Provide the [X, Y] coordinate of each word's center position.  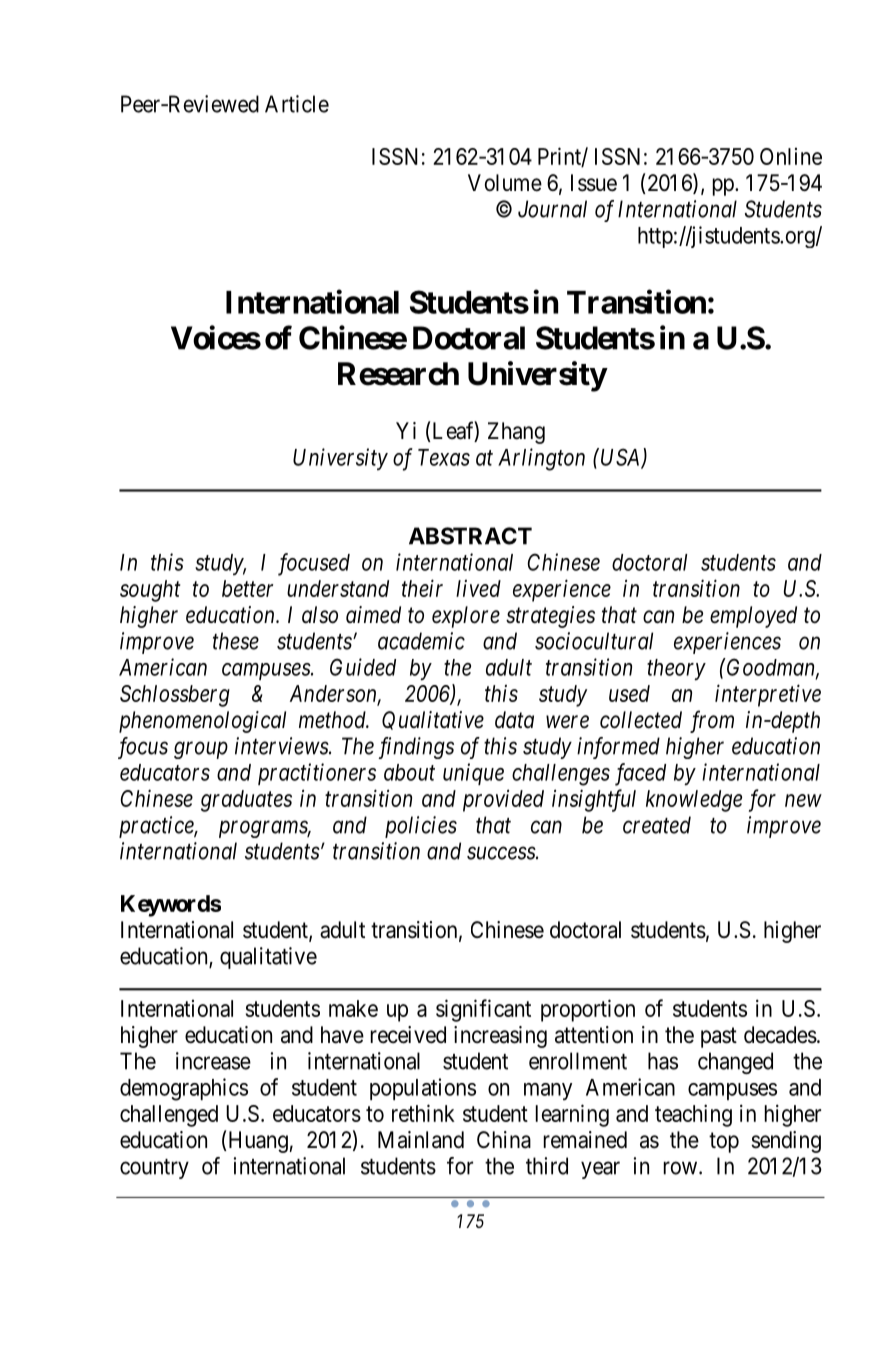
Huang [258, 1142]
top [724, 1142]
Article [297, 104]
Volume [505, 183]
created [657, 825]
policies [421, 827]
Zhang [516, 433]
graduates [246, 801]
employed [753, 617]
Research [398, 374]
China [504, 1140]
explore [466, 617]
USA [622, 458]
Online [791, 156]
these [236, 641]
